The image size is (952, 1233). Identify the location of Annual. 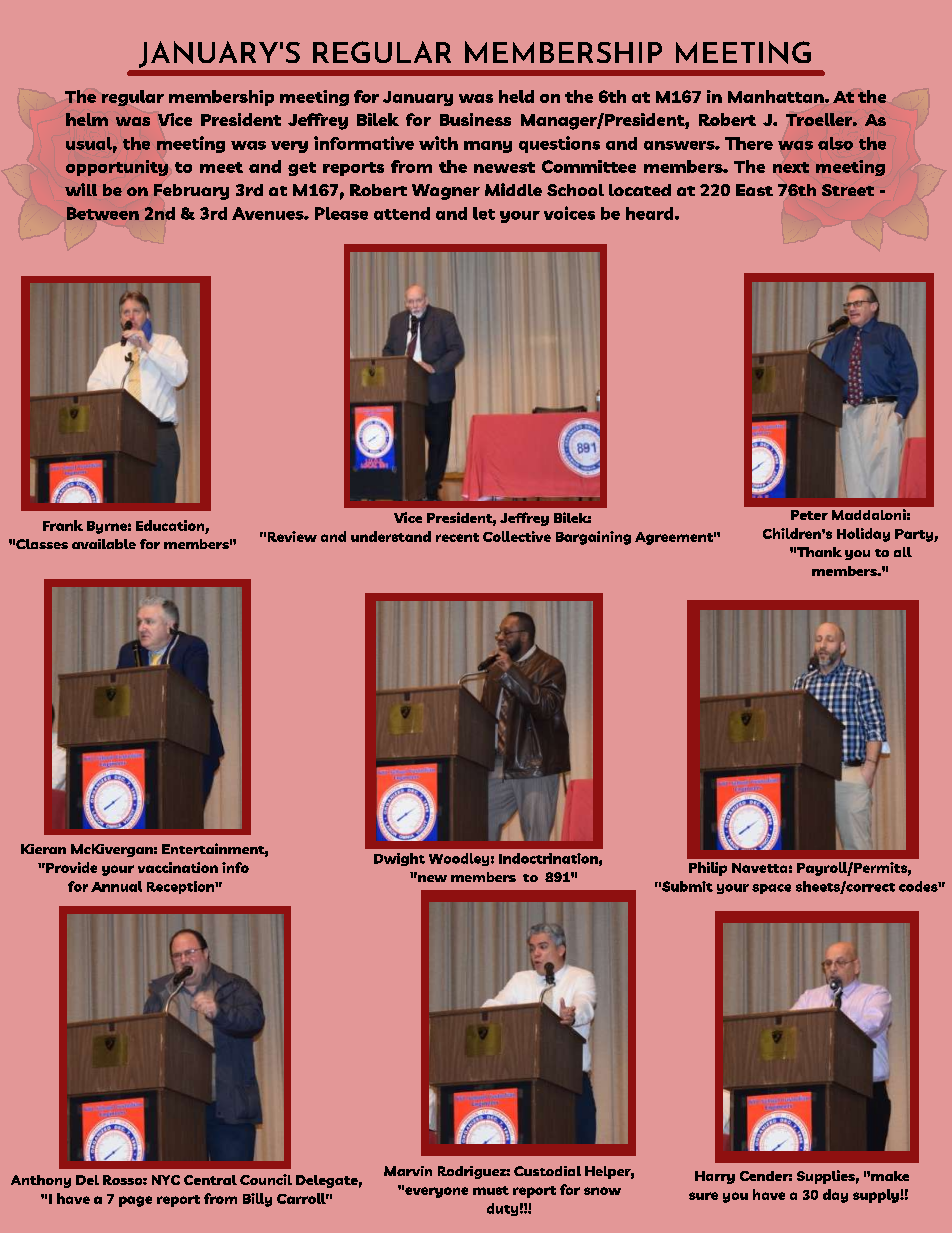
(116, 886).
